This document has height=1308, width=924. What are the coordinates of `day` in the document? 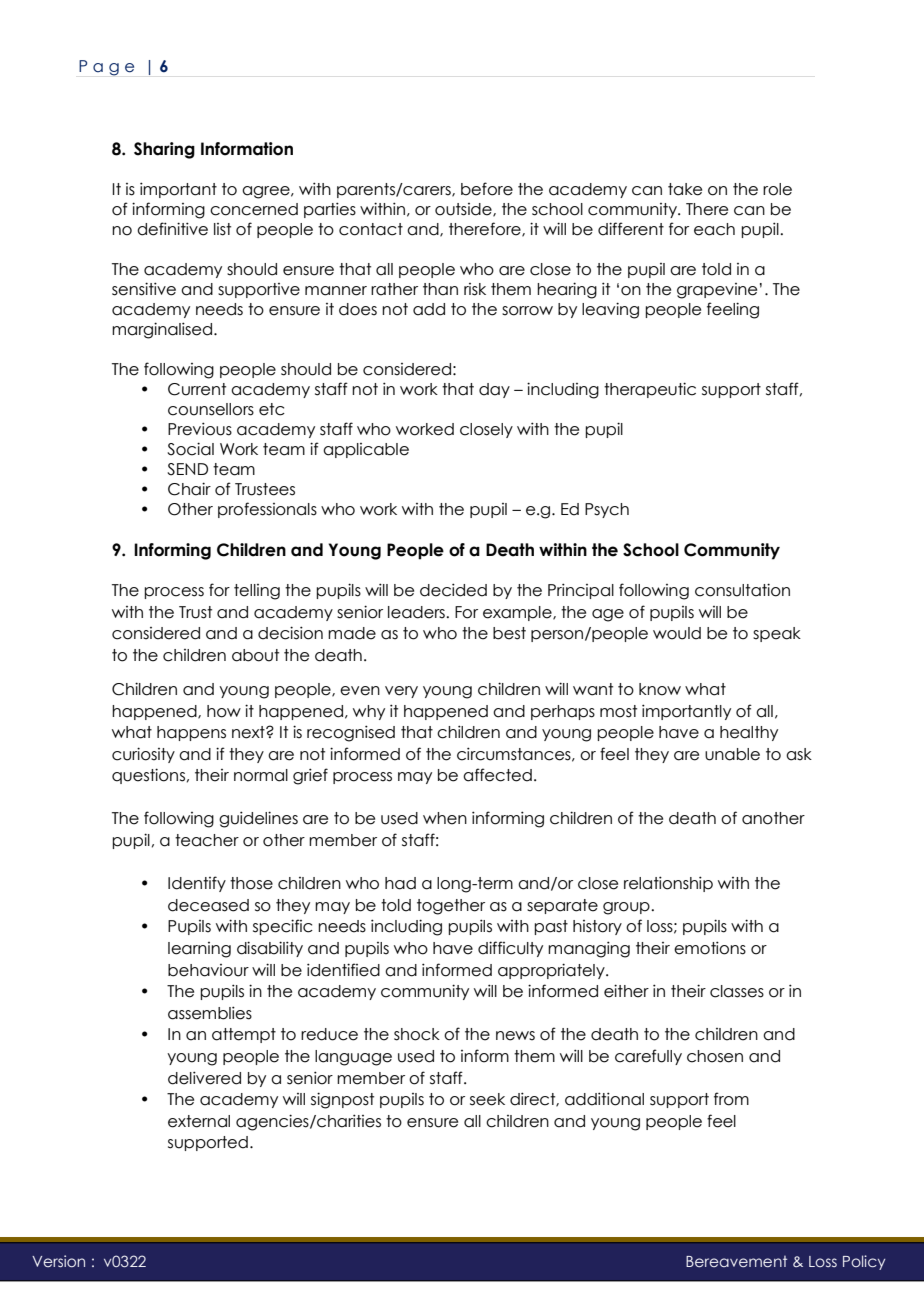 It's located at (494, 390).
